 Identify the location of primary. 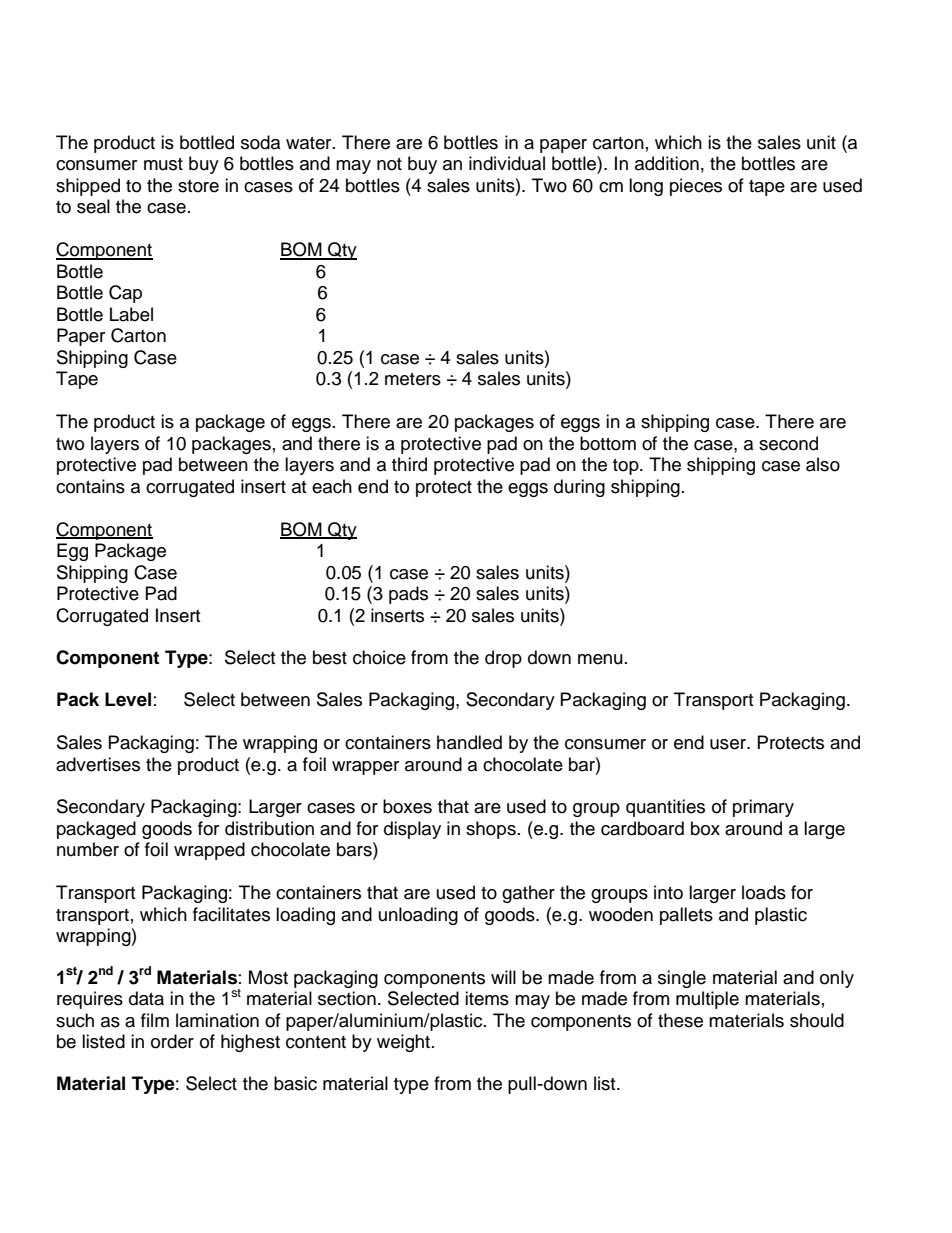
(763, 808).
